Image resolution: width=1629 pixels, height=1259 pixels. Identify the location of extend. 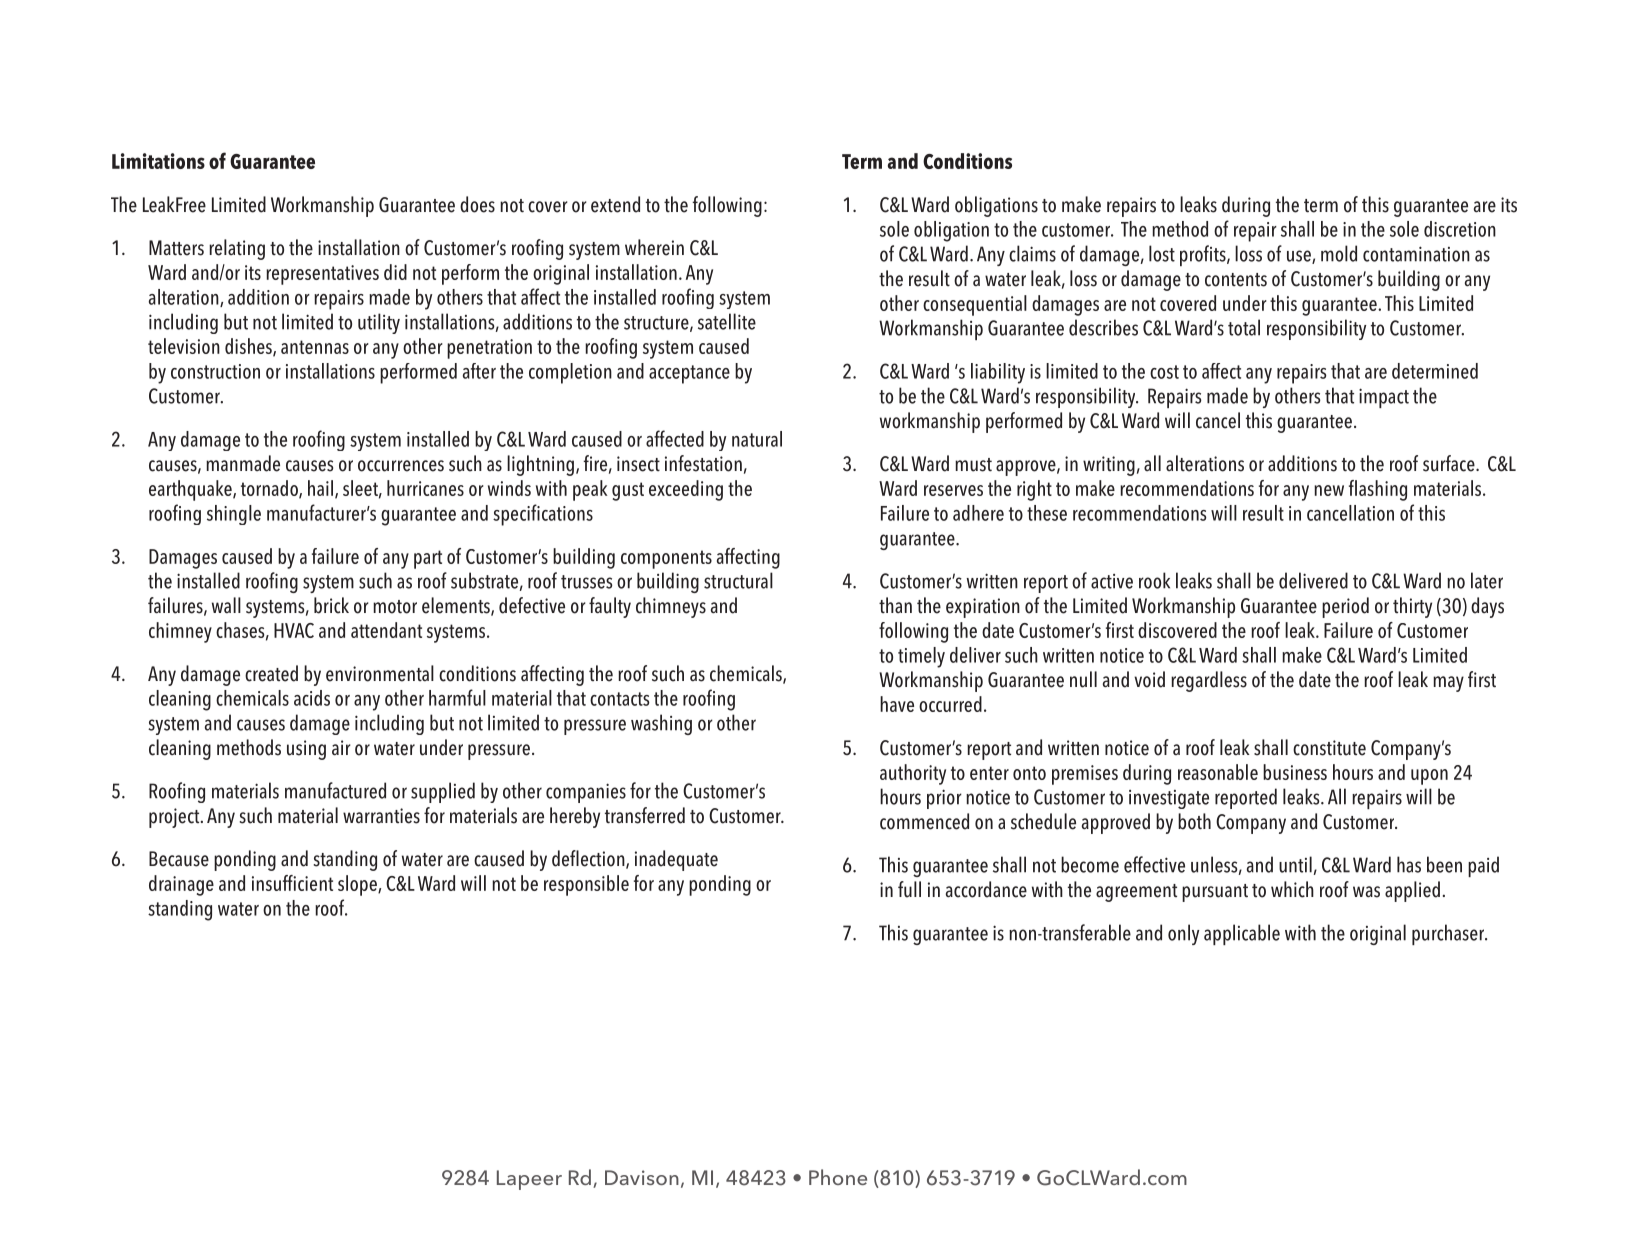
(615, 204).
